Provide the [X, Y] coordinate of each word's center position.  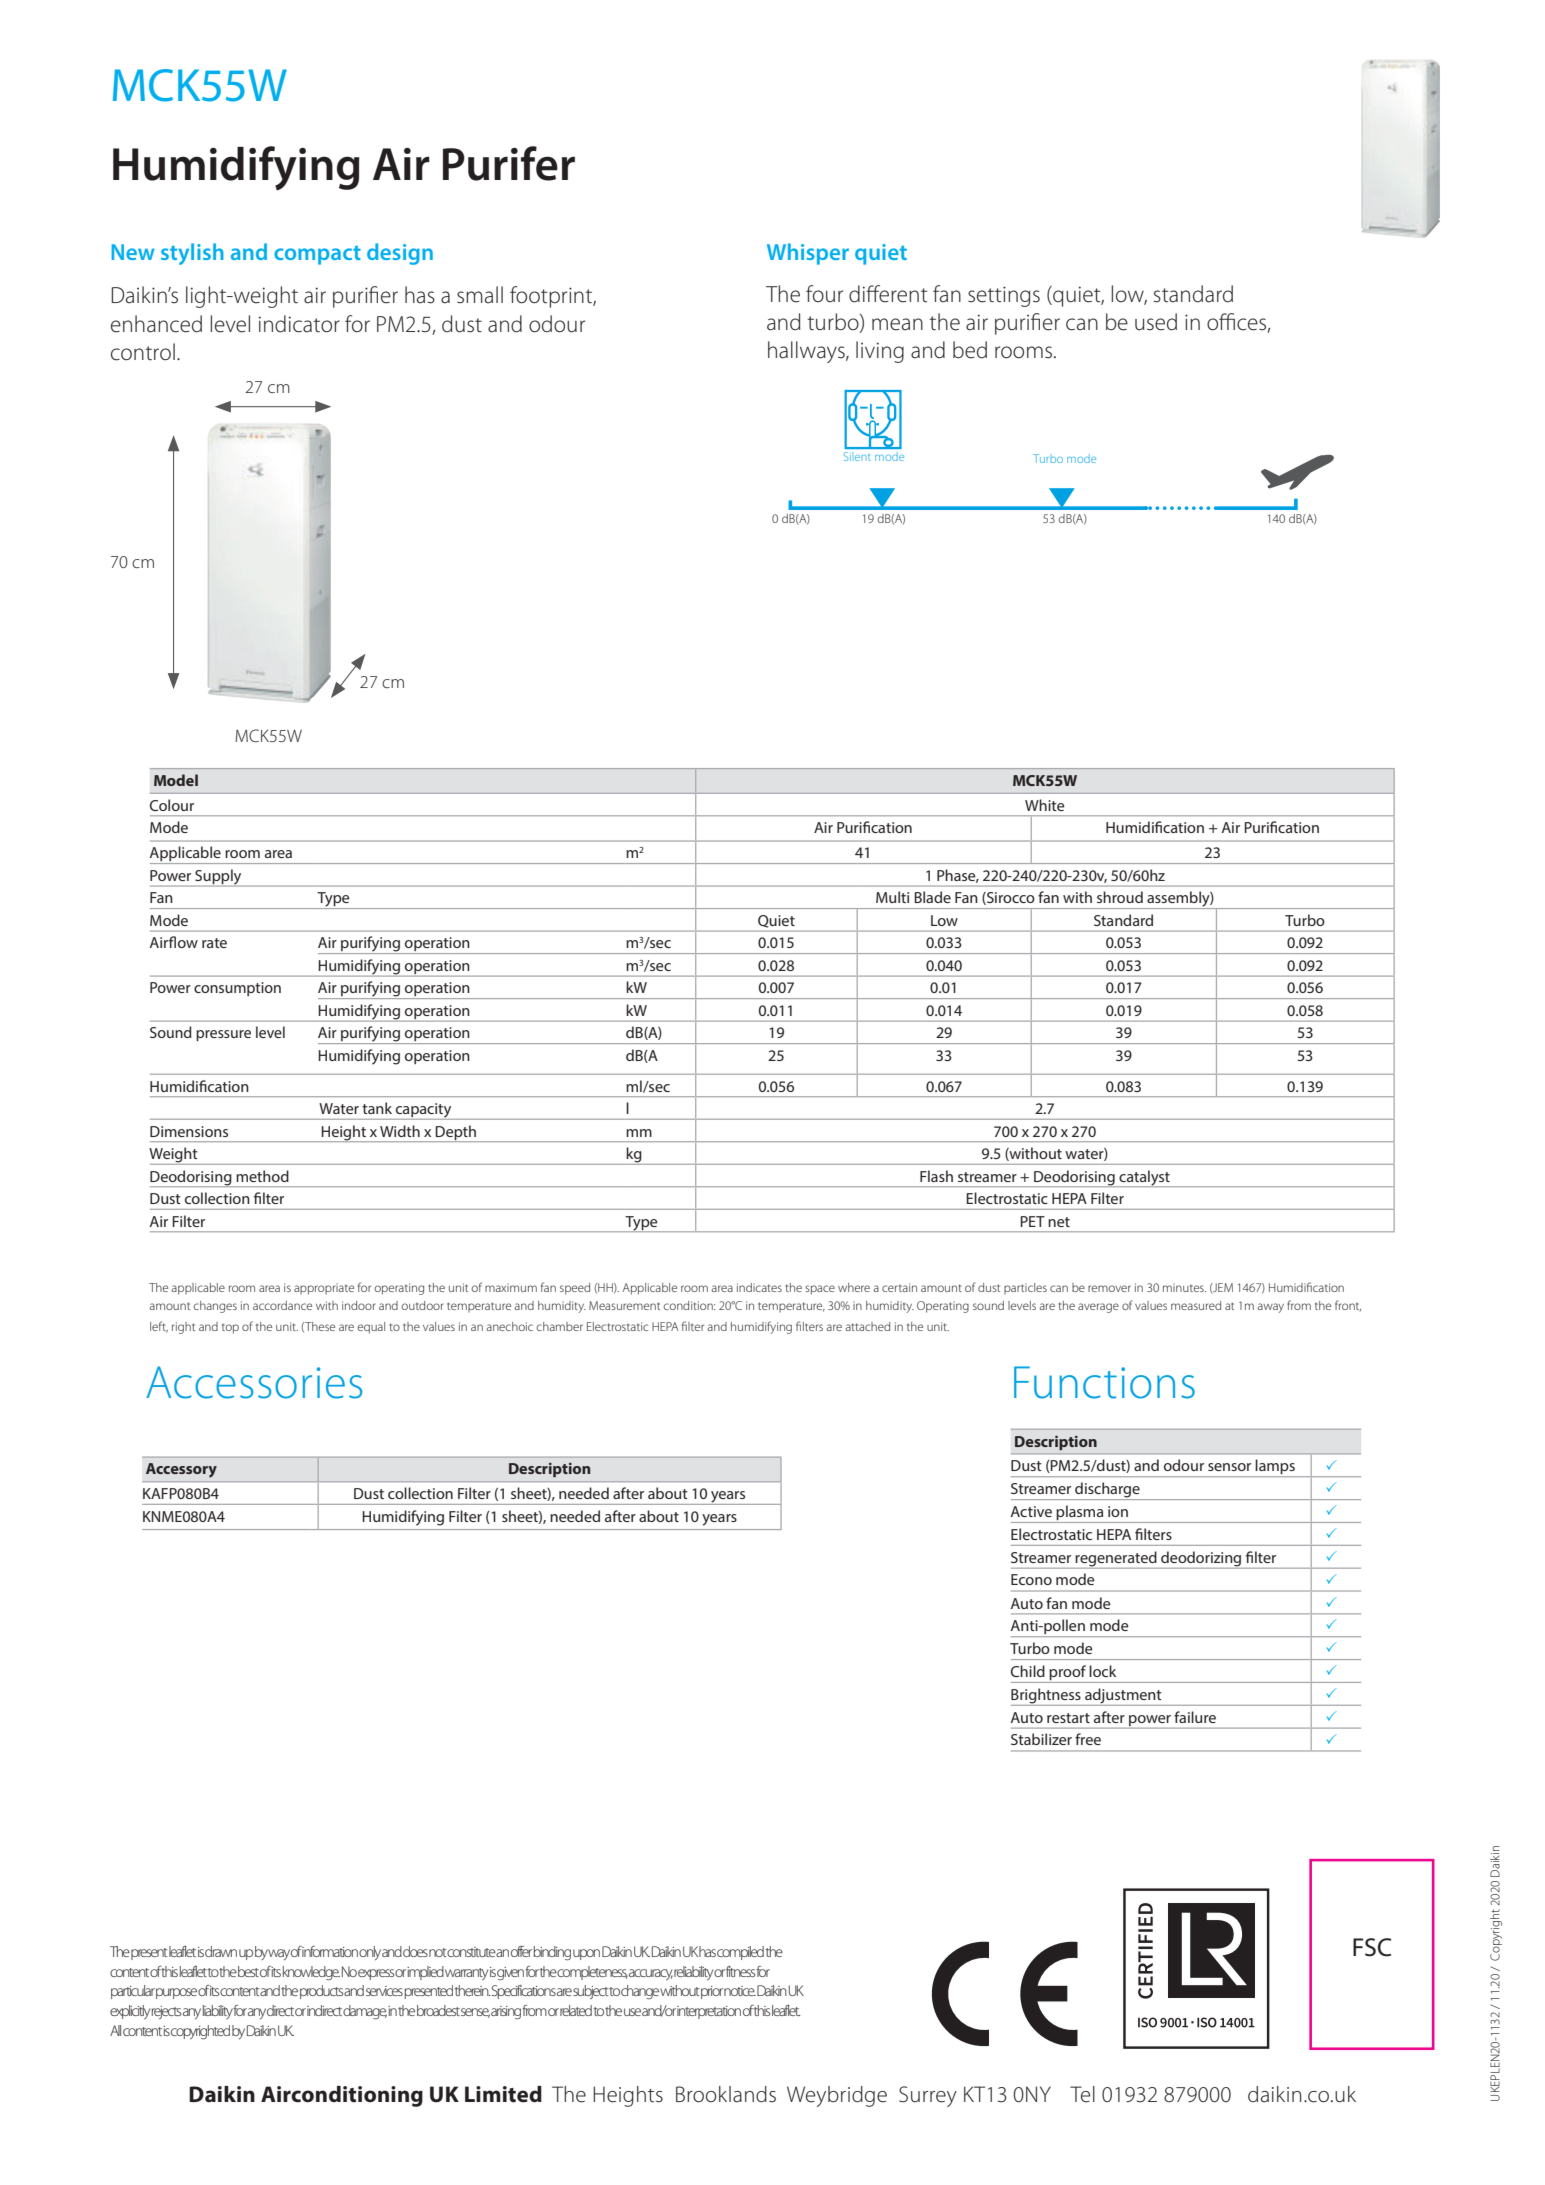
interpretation [709, 2012]
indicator [299, 324]
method [262, 1176]
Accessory [181, 1470]
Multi [892, 897]
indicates [759, 1287]
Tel [1082, 2094]
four [824, 294]
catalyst [1144, 1178]
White [1045, 805]
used [1156, 322]
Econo [1031, 1579]
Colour [172, 805]
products [322, 1992]
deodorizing [1201, 1559]
